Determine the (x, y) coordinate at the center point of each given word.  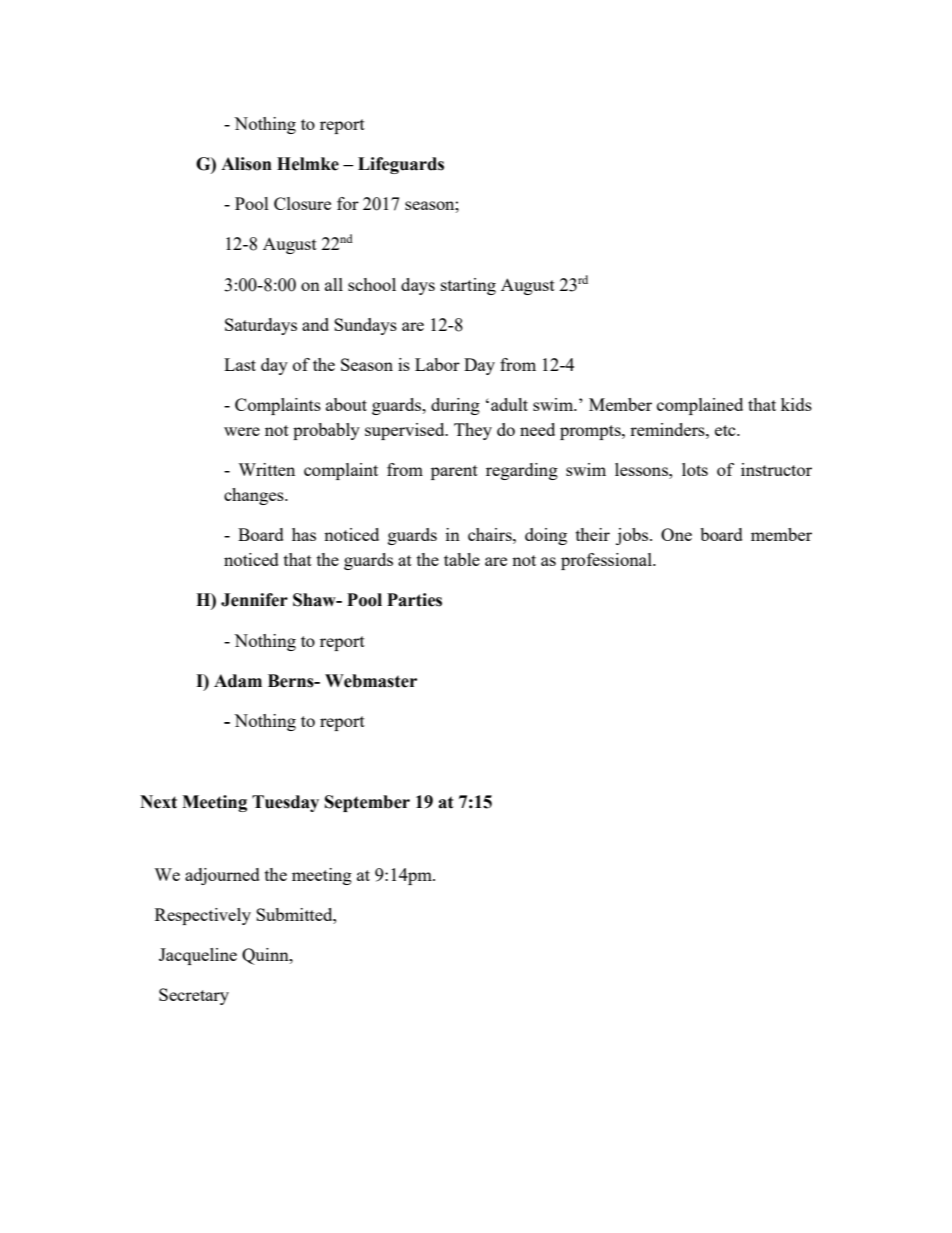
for (348, 203)
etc (726, 430)
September (367, 803)
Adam (238, 681)
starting (468, 286)
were (242, 431)
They (473, 431)
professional (607, 561)
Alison (246, 164)
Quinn (266, 956)
